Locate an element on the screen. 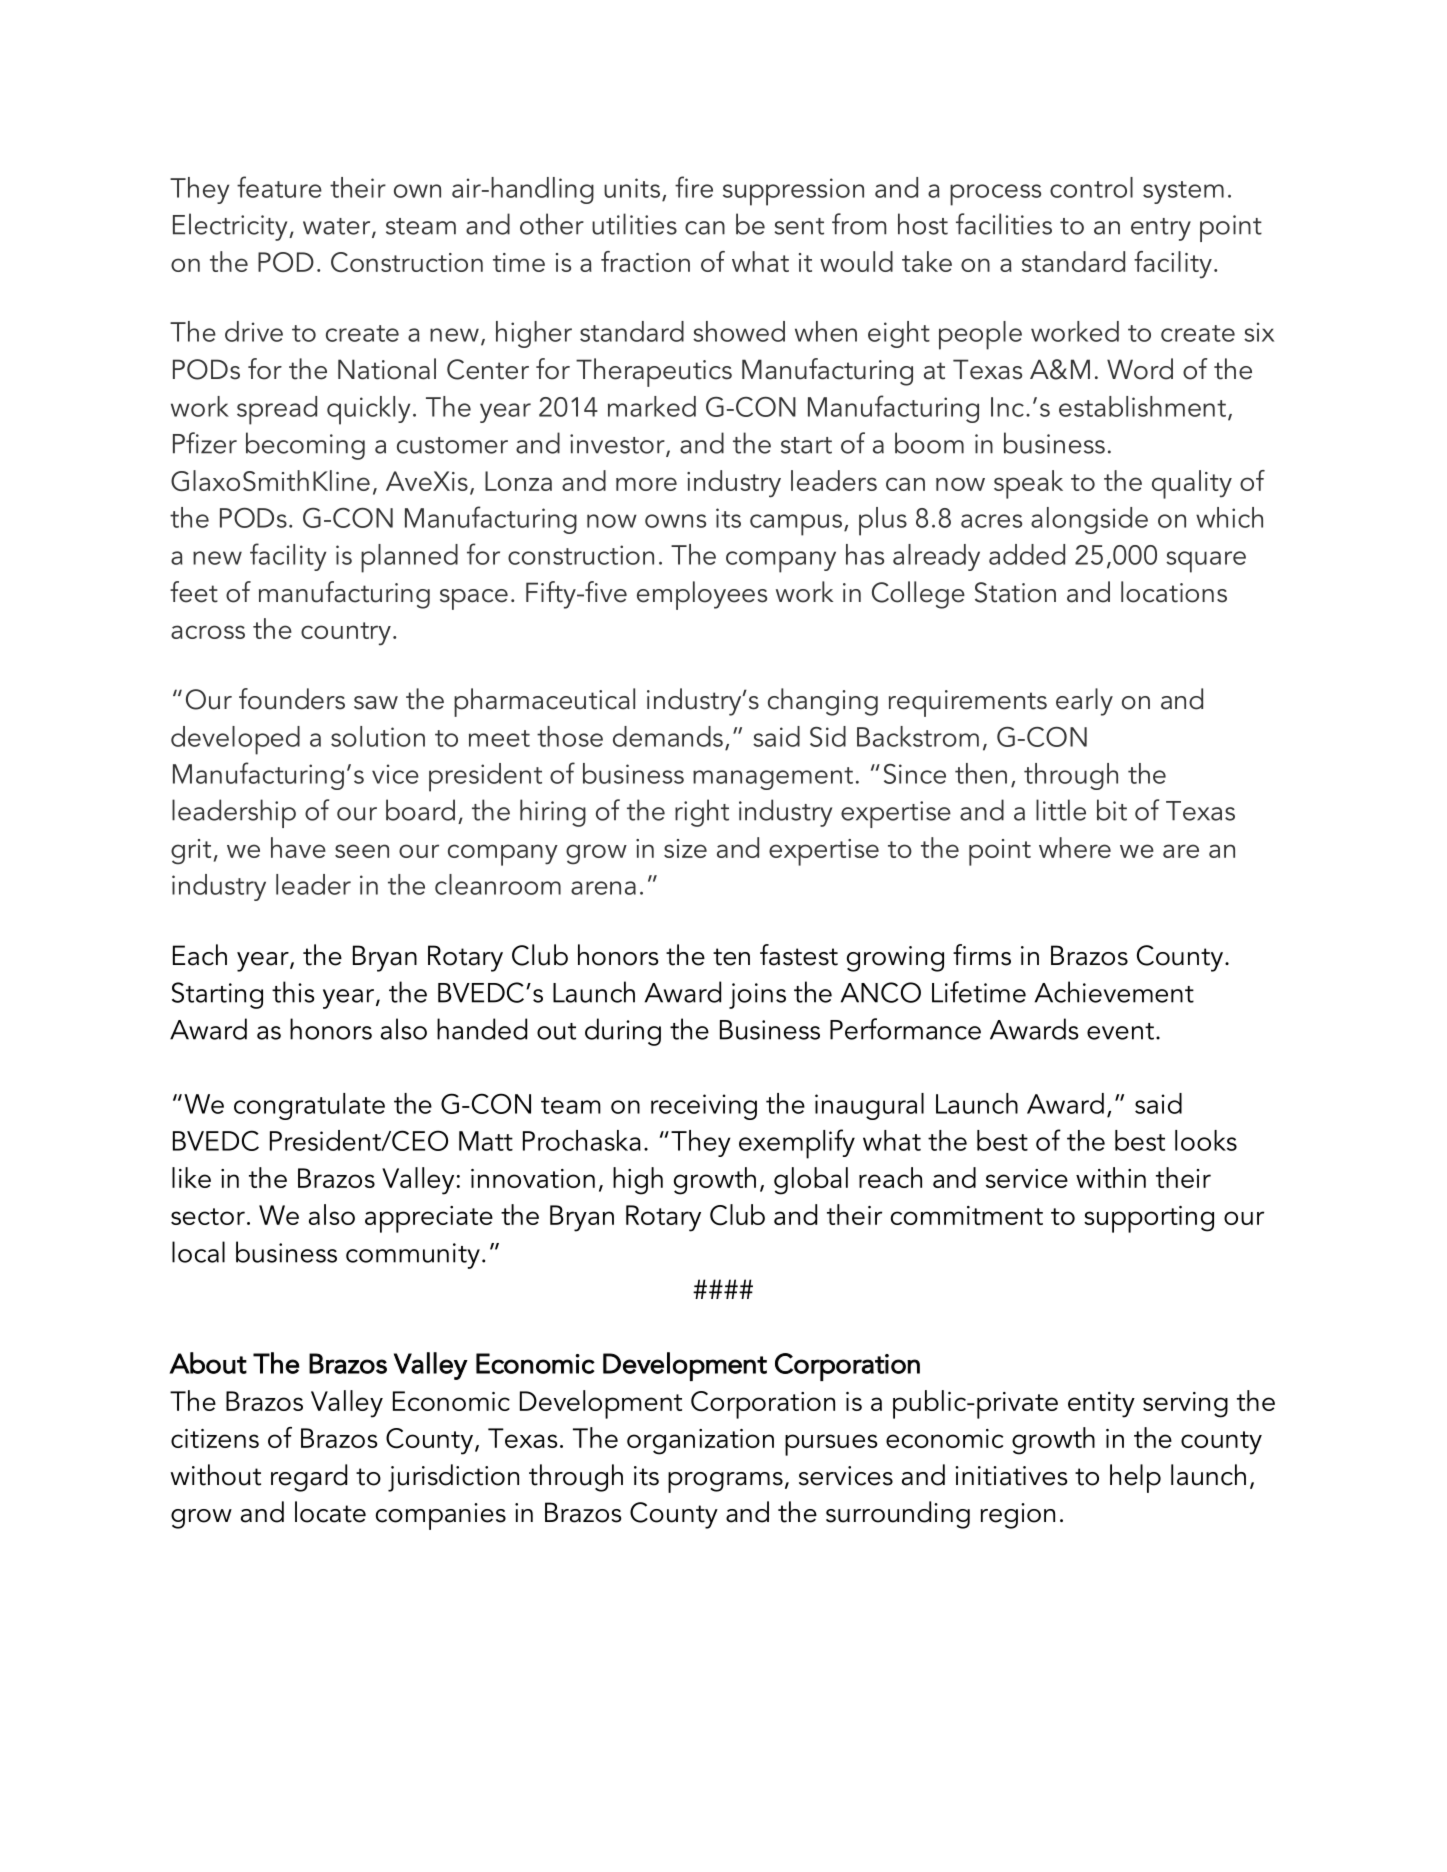 This screenshot has width=1447, height=1872. fire is located at coordinates (694, 187).
